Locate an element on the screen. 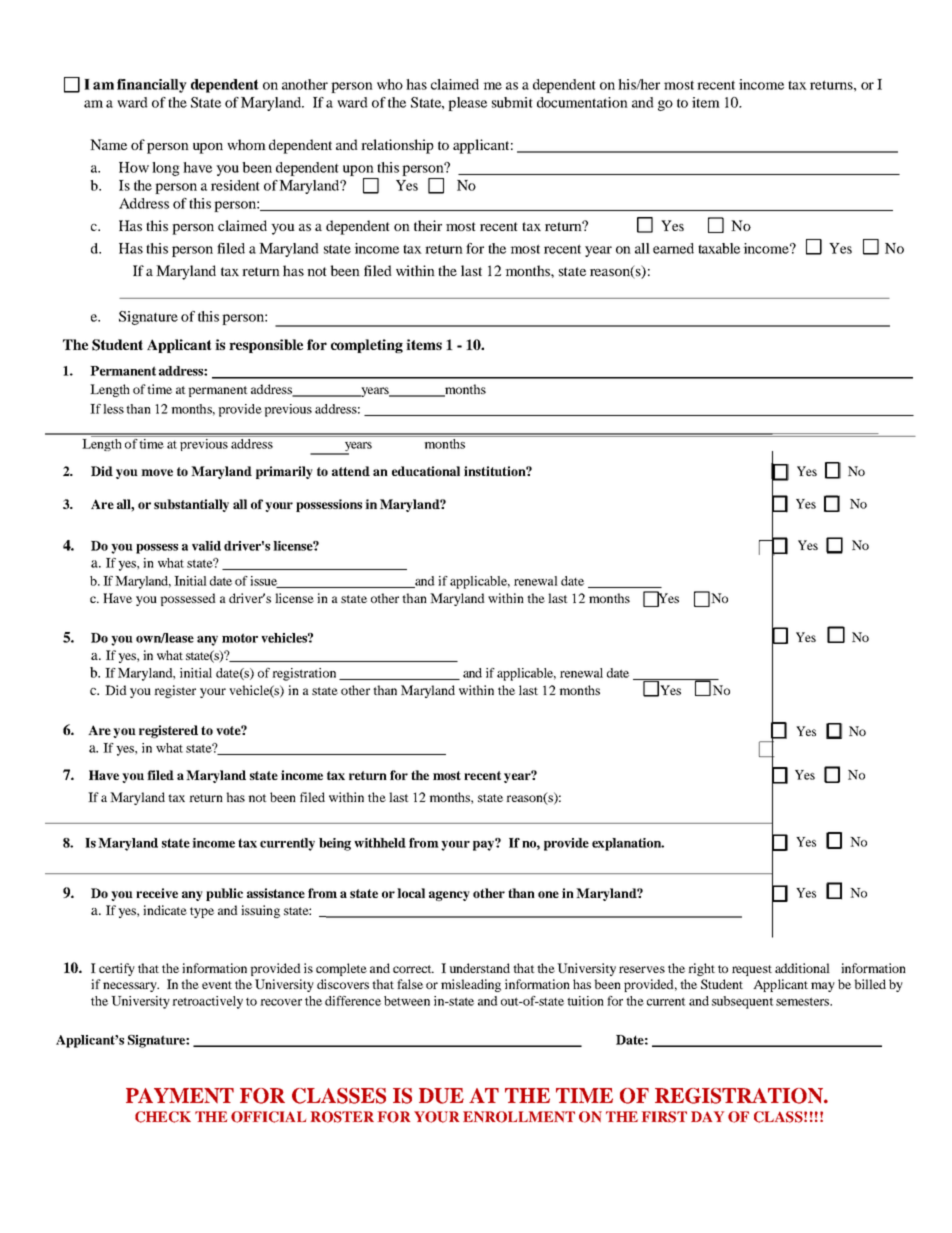  completing is located at coordinates (367, 346).
